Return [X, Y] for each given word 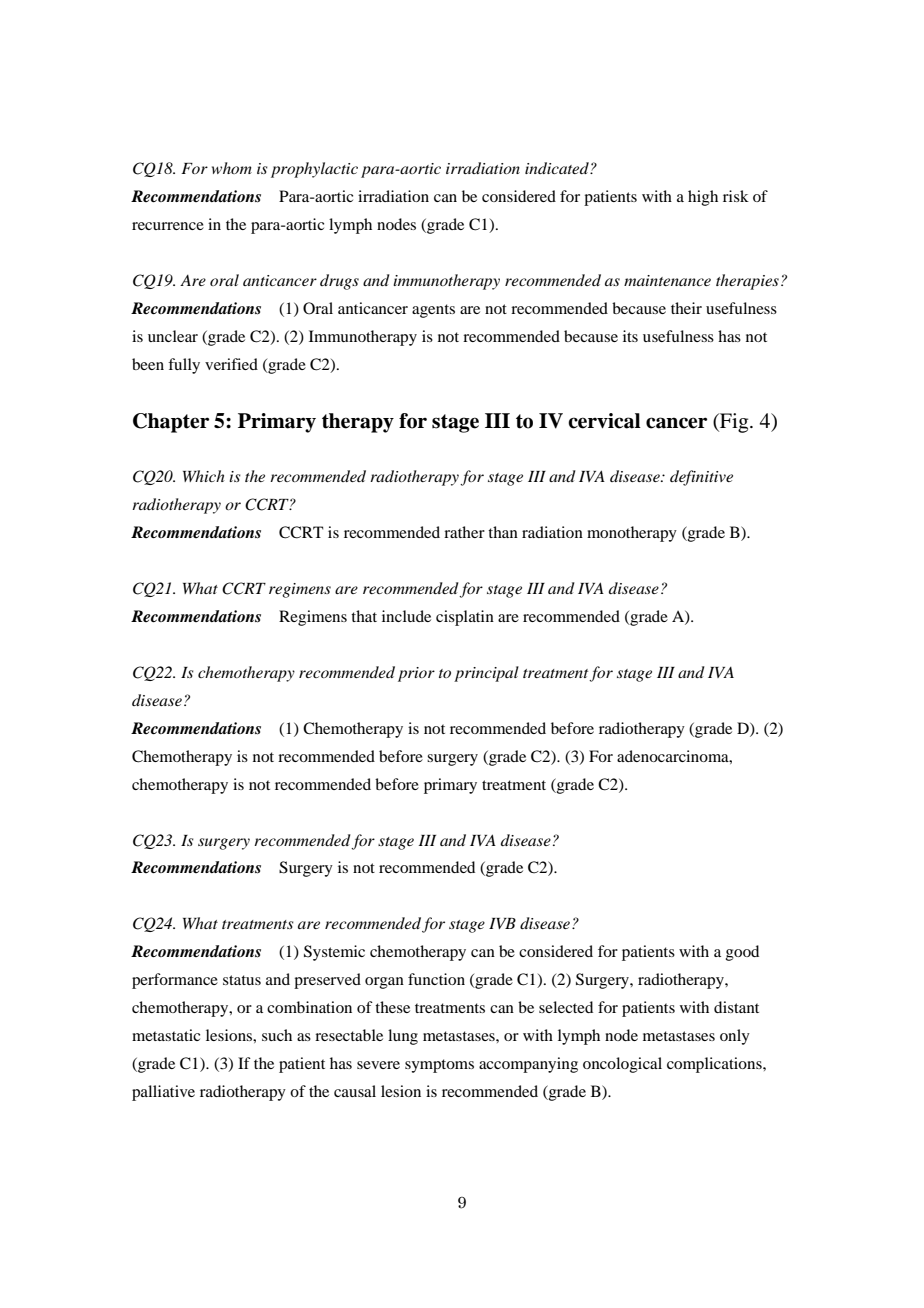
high [703, 198]
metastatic [166, 1035]
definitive [701, 478]
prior [416, 674]
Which [204, 476]
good [742, 953]
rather [464, 532]
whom [232, 168]
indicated [558, 168]
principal [486, 674]
